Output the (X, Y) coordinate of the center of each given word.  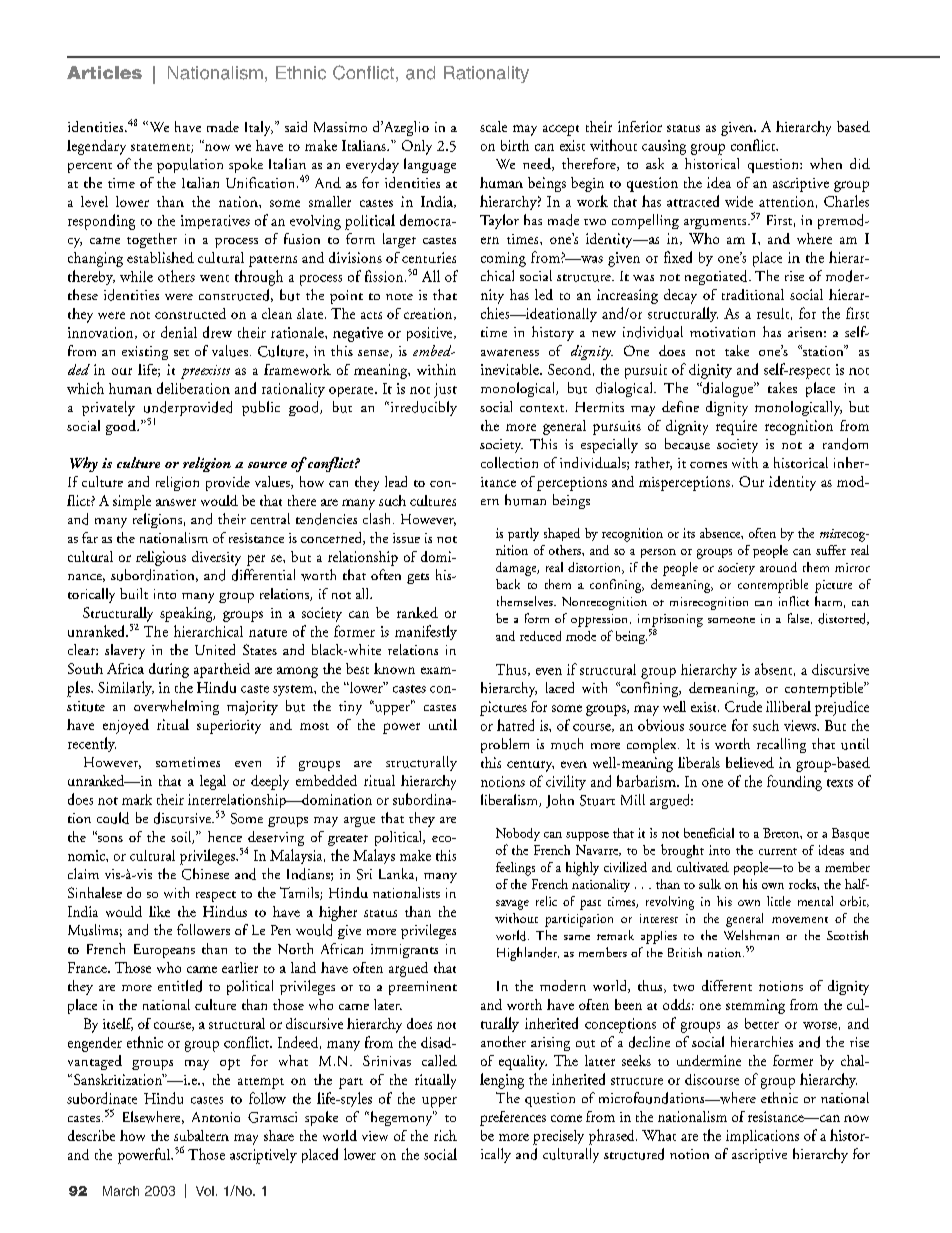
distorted (843, 619)
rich (445, 1135)
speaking (187, 614)
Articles (104, 72)
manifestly (426, 632)
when (826, 163)
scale (493, 126)
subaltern (201, 1135)
